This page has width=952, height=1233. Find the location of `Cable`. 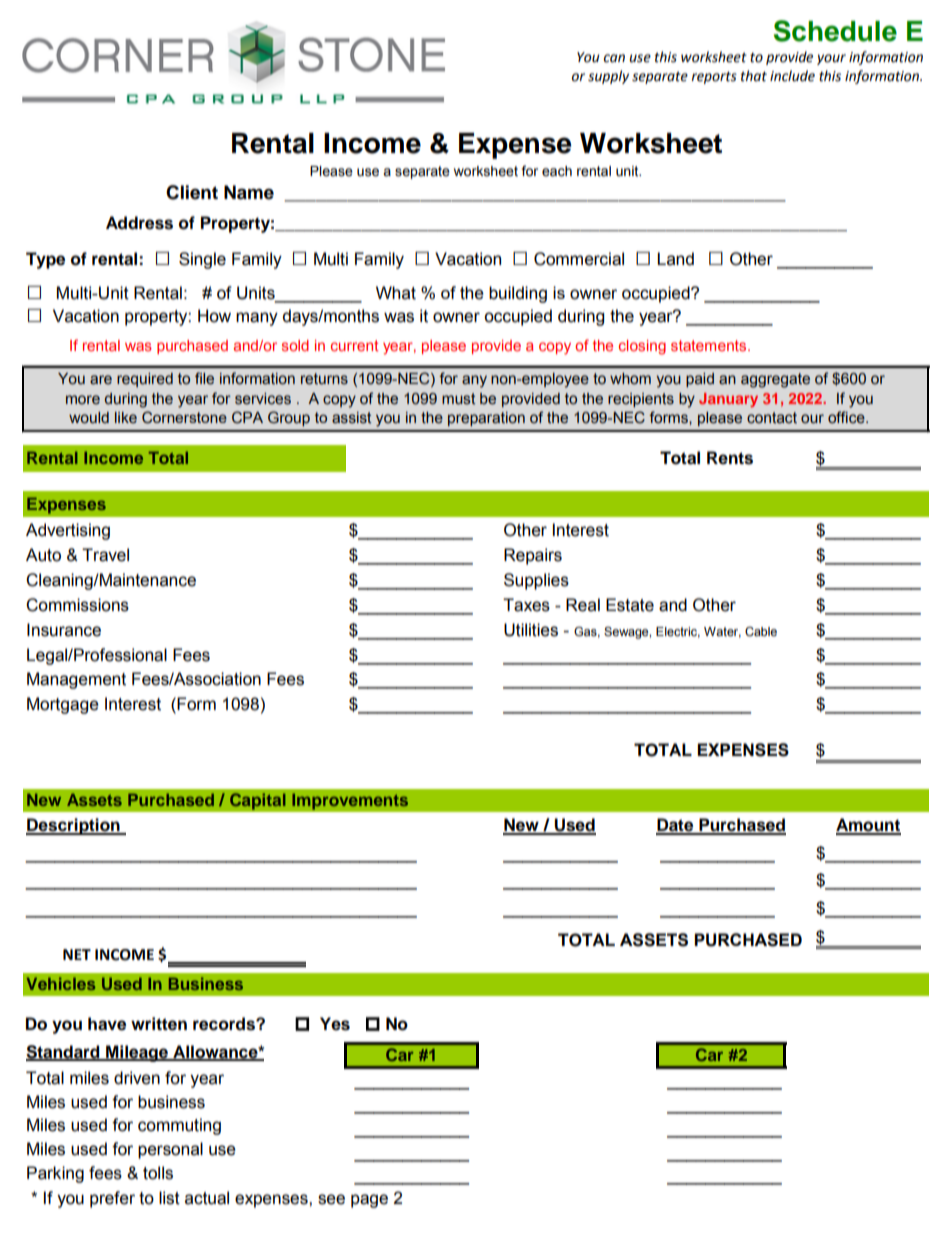

Cable is located at coordinates (761, 632).
